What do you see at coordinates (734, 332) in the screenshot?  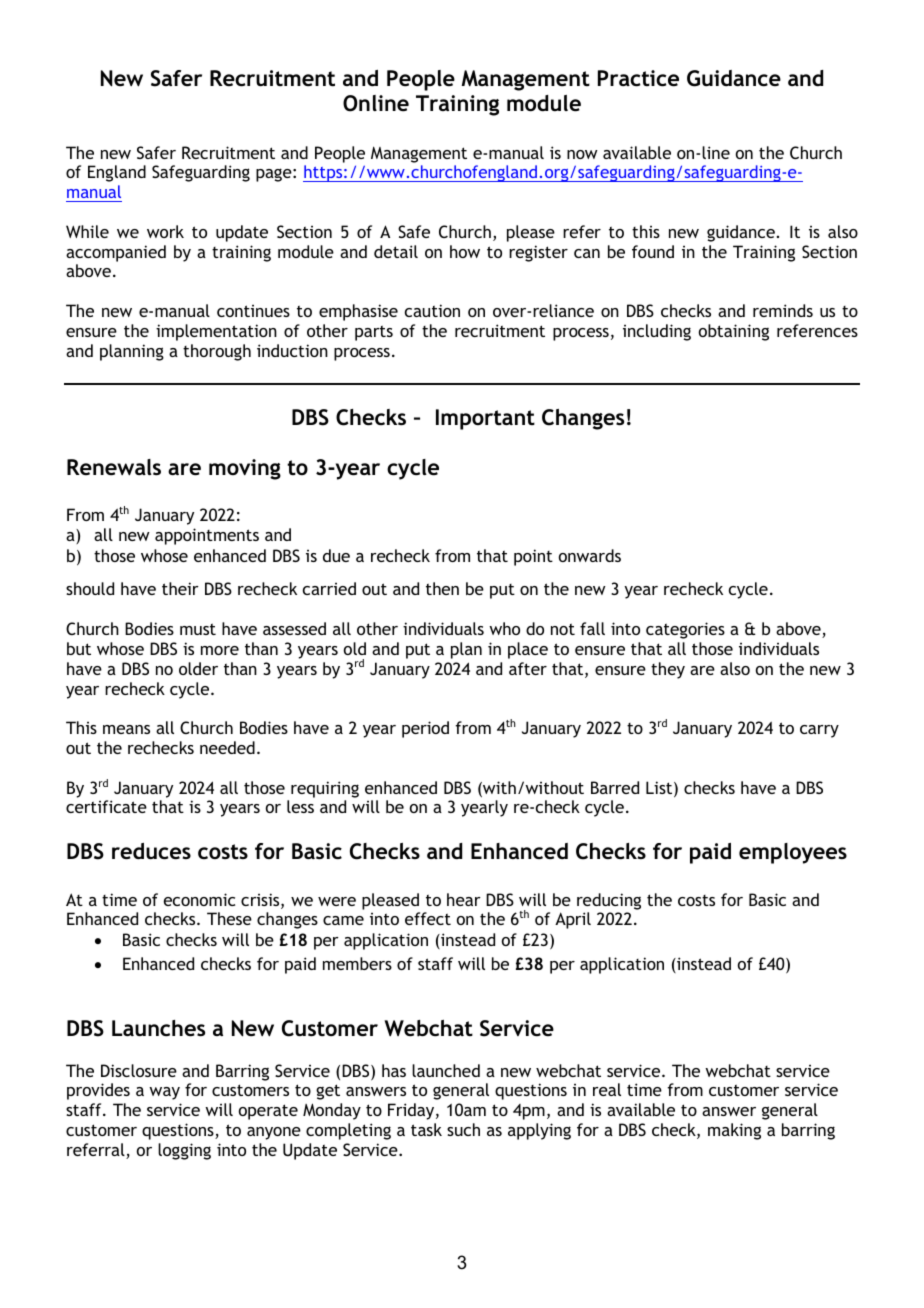 I see `obtaining` at bounding box center [734, 332].
